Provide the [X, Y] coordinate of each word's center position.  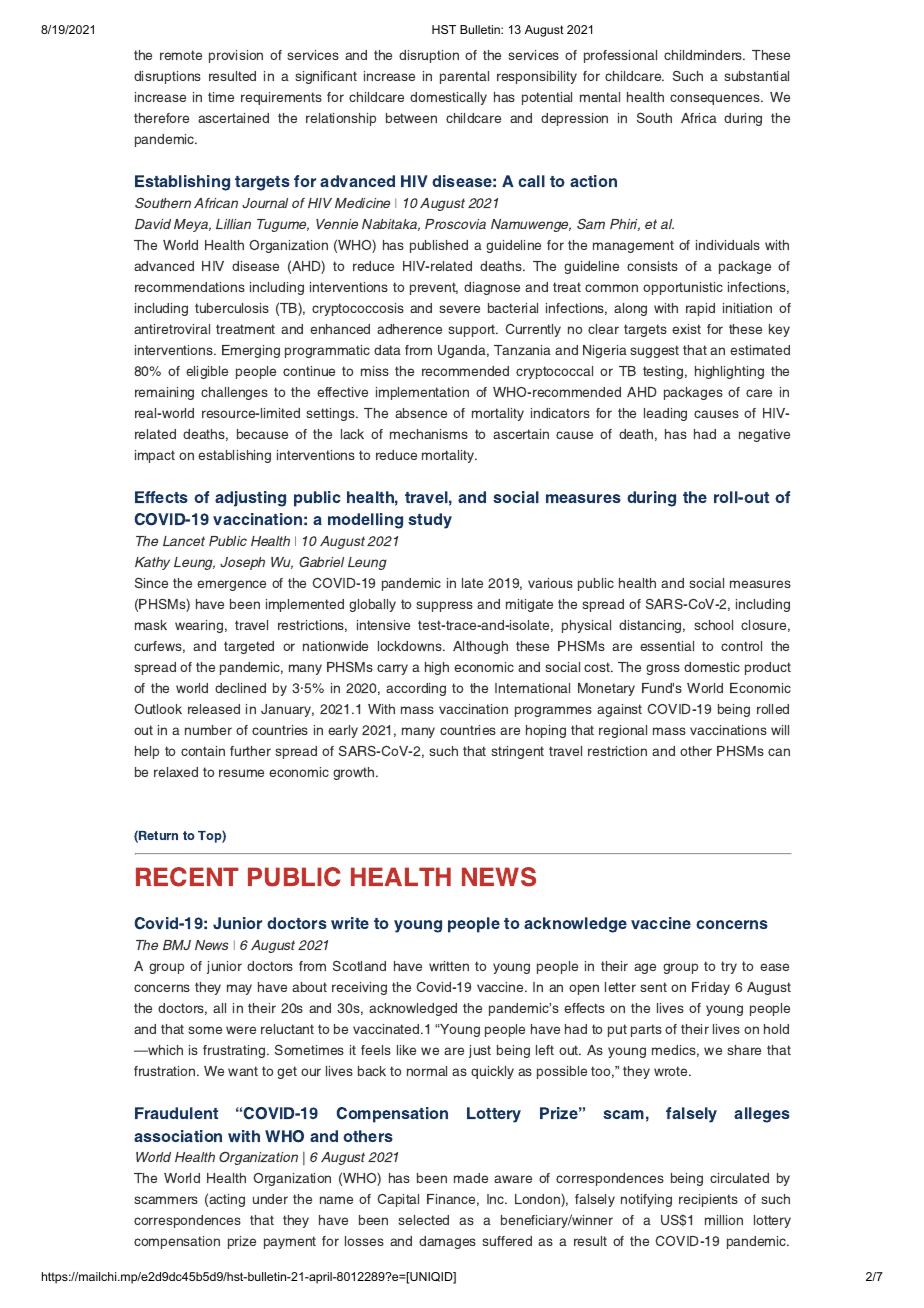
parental [464, 77]
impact [155, 456]
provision [236, 56]
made [471, 1178]
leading [665, 414]
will [780, 730]
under [270, 1199]
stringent [518, 752]
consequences [716, 99]
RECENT [187, 877]
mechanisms [429, 434]
